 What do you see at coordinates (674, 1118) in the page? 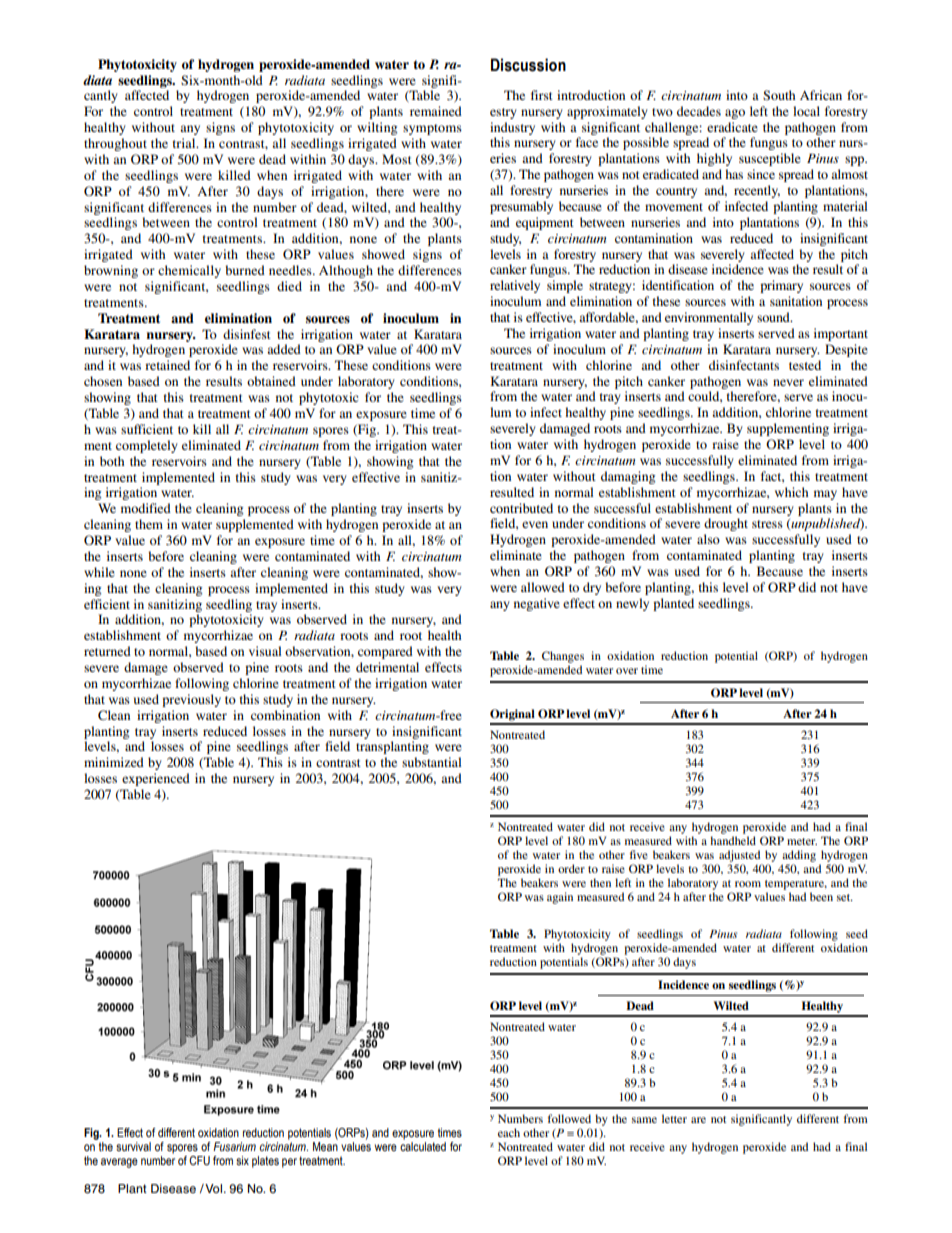
I see `letter` at bounding box center [674, 1118].
